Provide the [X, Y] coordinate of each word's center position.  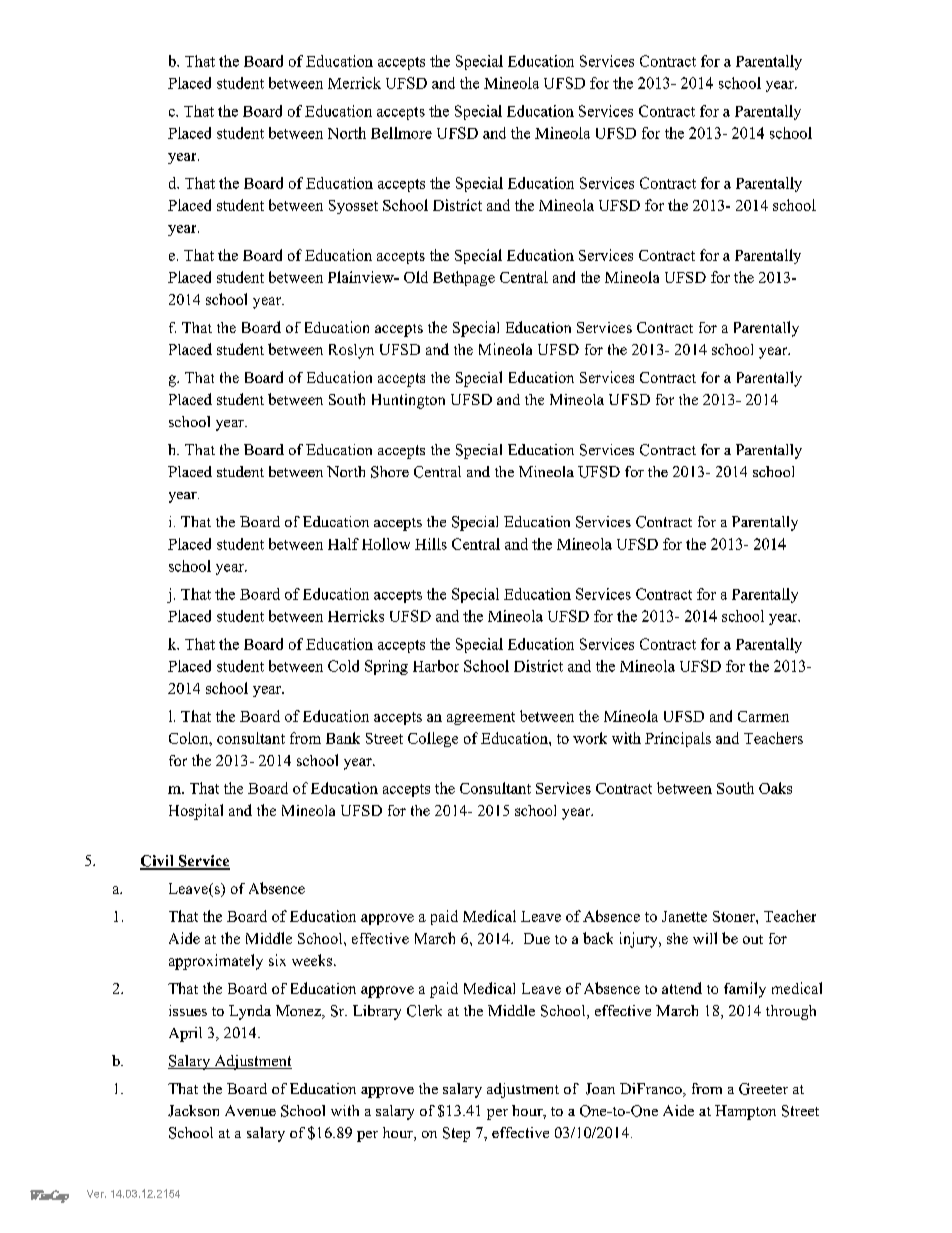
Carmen [763, 716]
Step [456, 1134]
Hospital [196, 812]
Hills [431, 544]
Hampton [745, 1112]
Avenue [250, 1110]
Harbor [436, 666]
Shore [390, 472]
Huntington [408, 401]
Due [537, 938]
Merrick [354, 83]
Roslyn [351, 351]
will [705, 938]
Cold [343, 666]
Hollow [386, 544]
